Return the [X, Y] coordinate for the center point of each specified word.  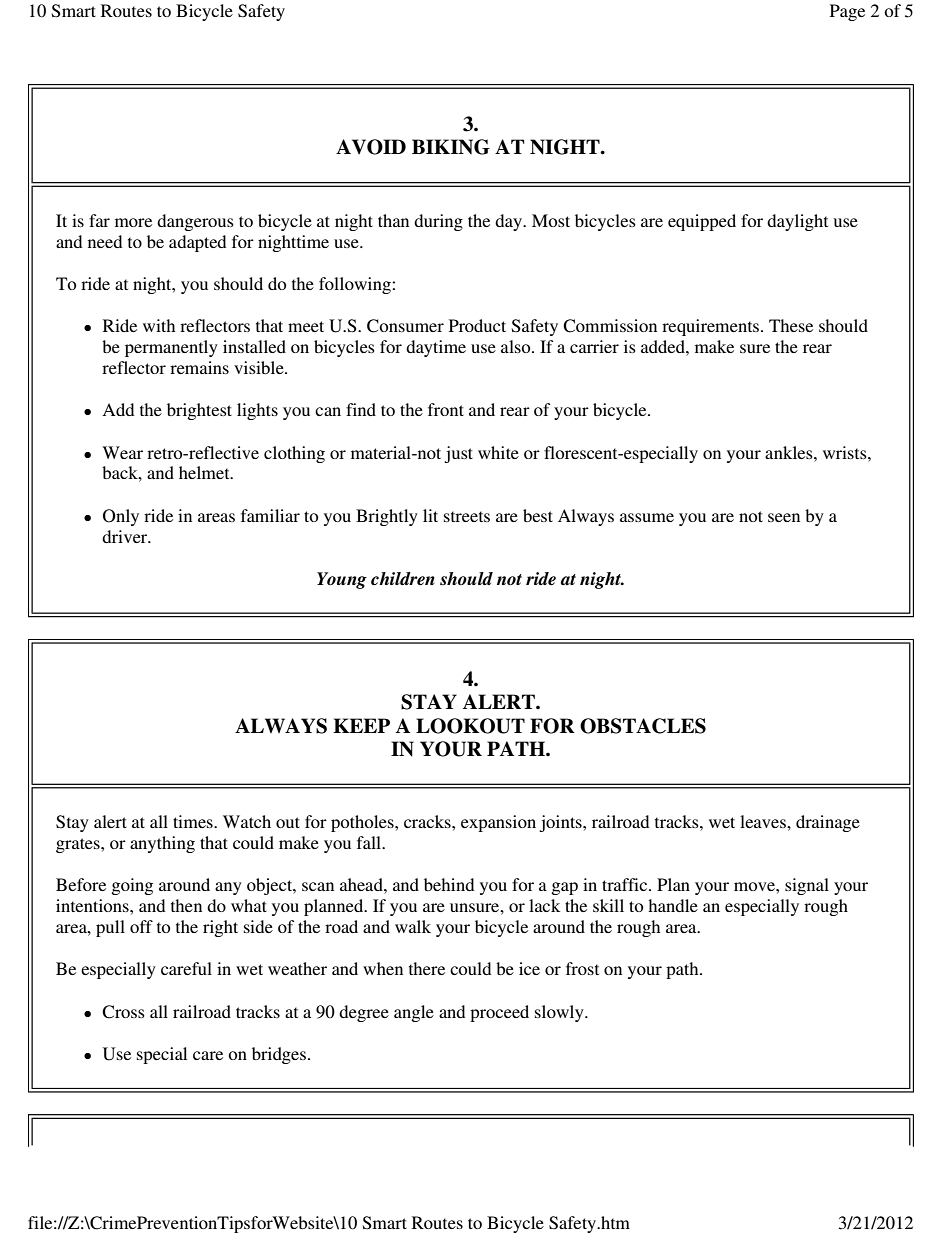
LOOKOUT [470, 726]
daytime [436, 348]
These [791, 325]
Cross [123, 1012]
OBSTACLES [643, 726]
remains [199, 367]
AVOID [371, 147]
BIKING [451, 147]
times [194, 821]
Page [847, 12]
